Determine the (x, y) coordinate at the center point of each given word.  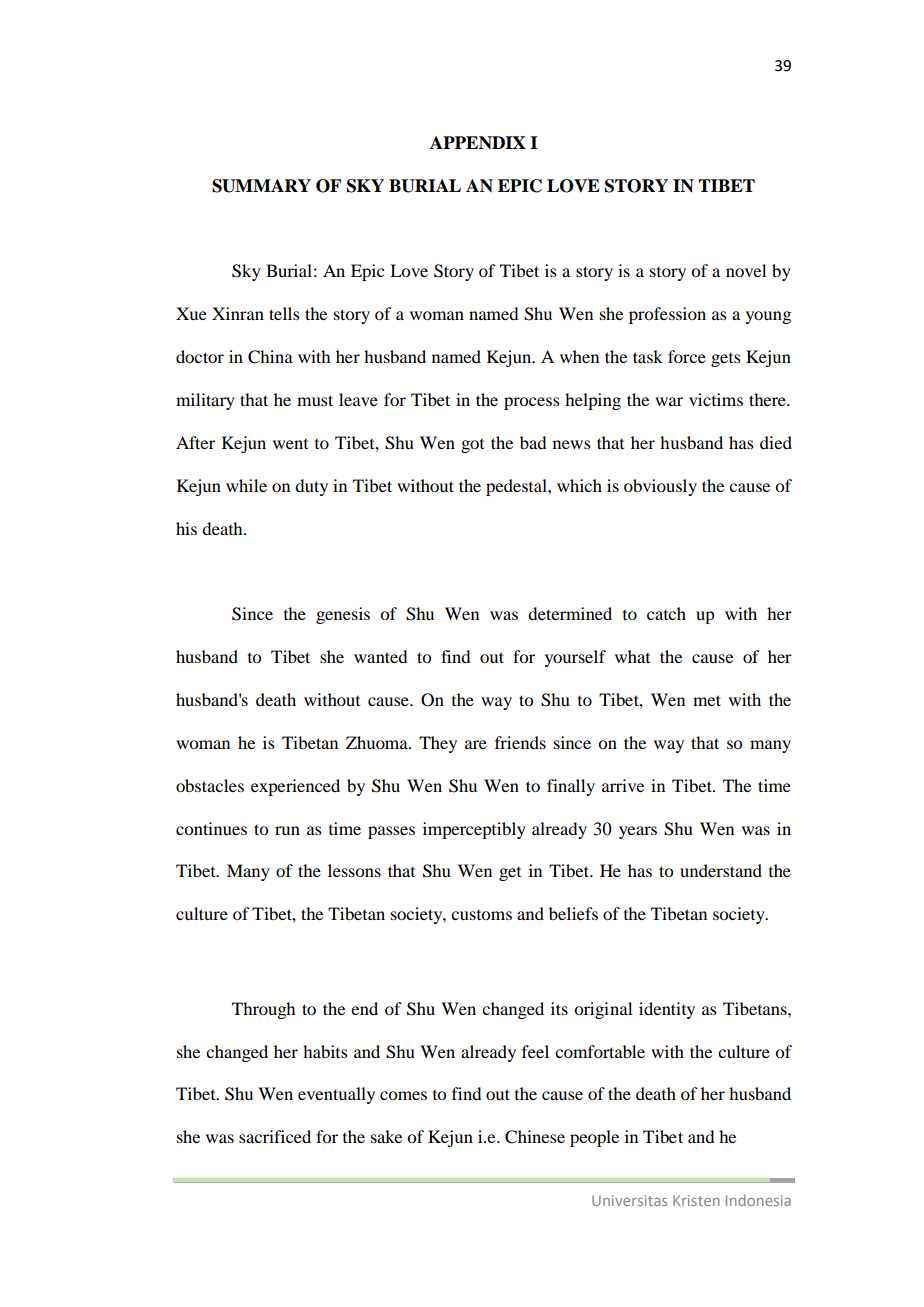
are (476, 744)
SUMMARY (261, 186)
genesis (343, 615)
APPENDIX (478, 142)
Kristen (696, 1200)
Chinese (535, 1137)
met (707, 700)
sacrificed (275, 1136)
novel (746, 270)
